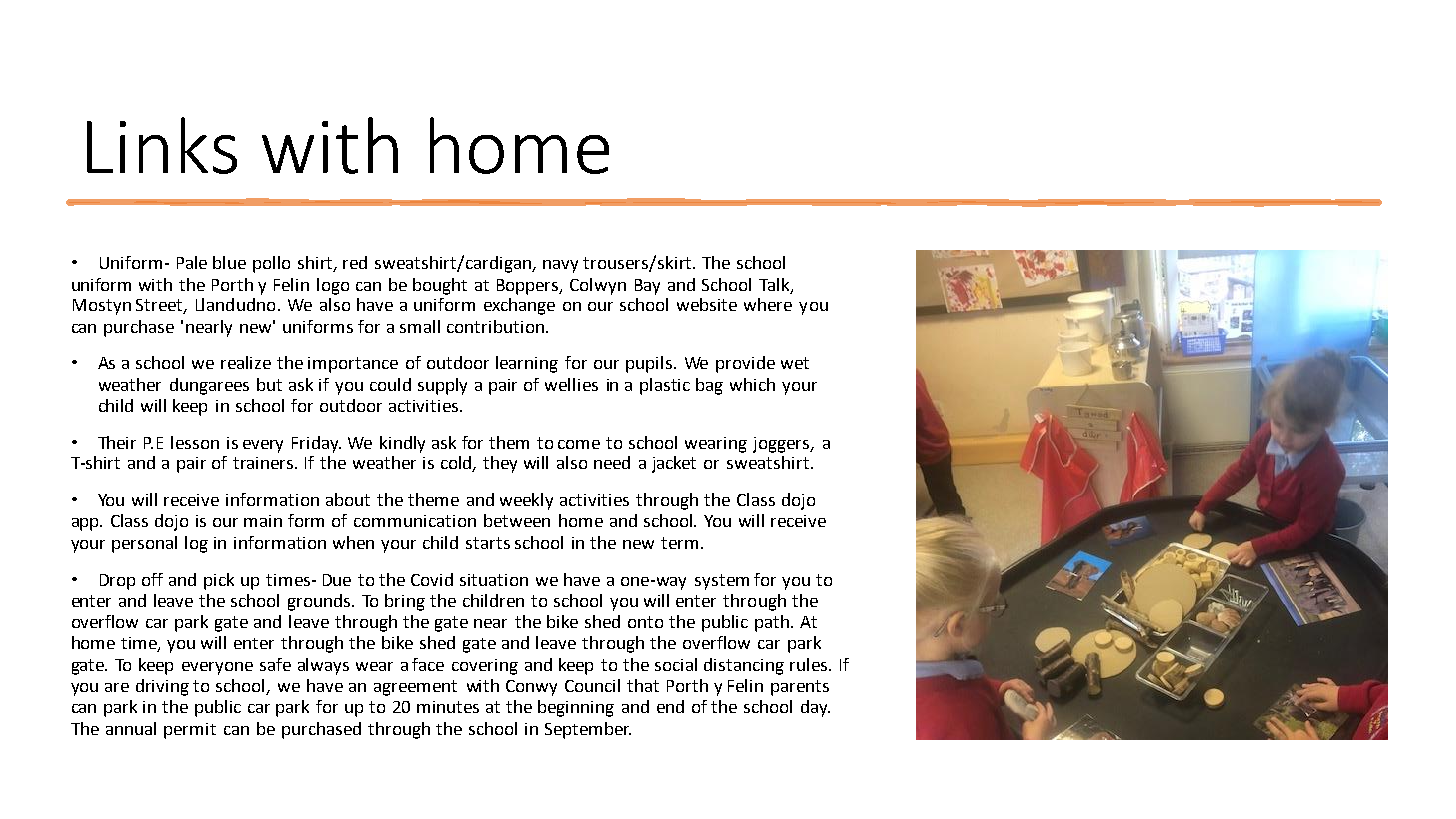  What do you see at coordinates (144, 544) in the document?
I see `personal` at bounding box center [144, 544].
